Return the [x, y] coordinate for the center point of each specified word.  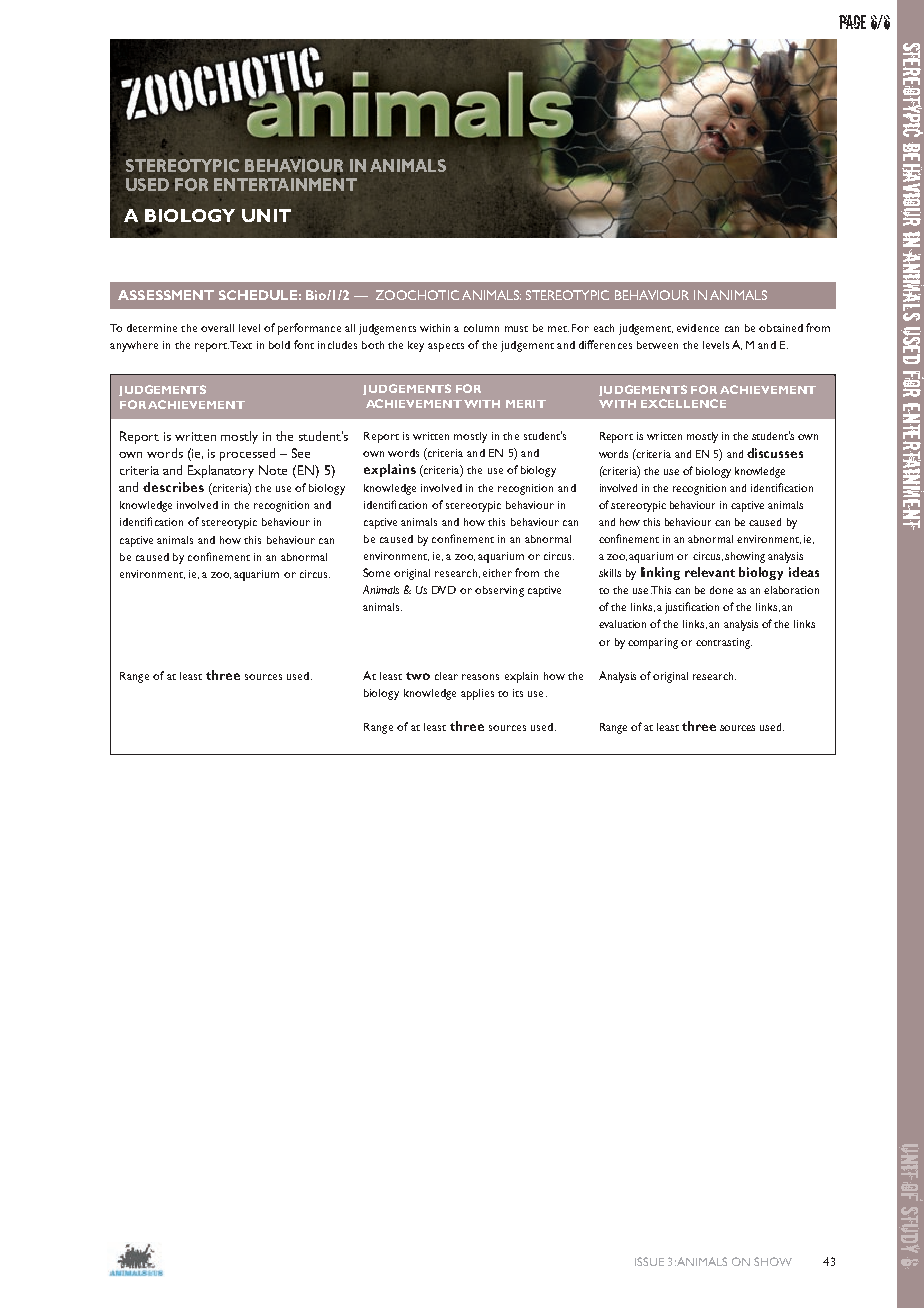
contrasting [724, 643]
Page [852, 22]
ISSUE [649, 1261]
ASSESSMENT [166, 295]
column [481, 328]
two [418, 676]
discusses [775, 453]
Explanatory [221, 471]
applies [477, 694]
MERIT [526, 404]
